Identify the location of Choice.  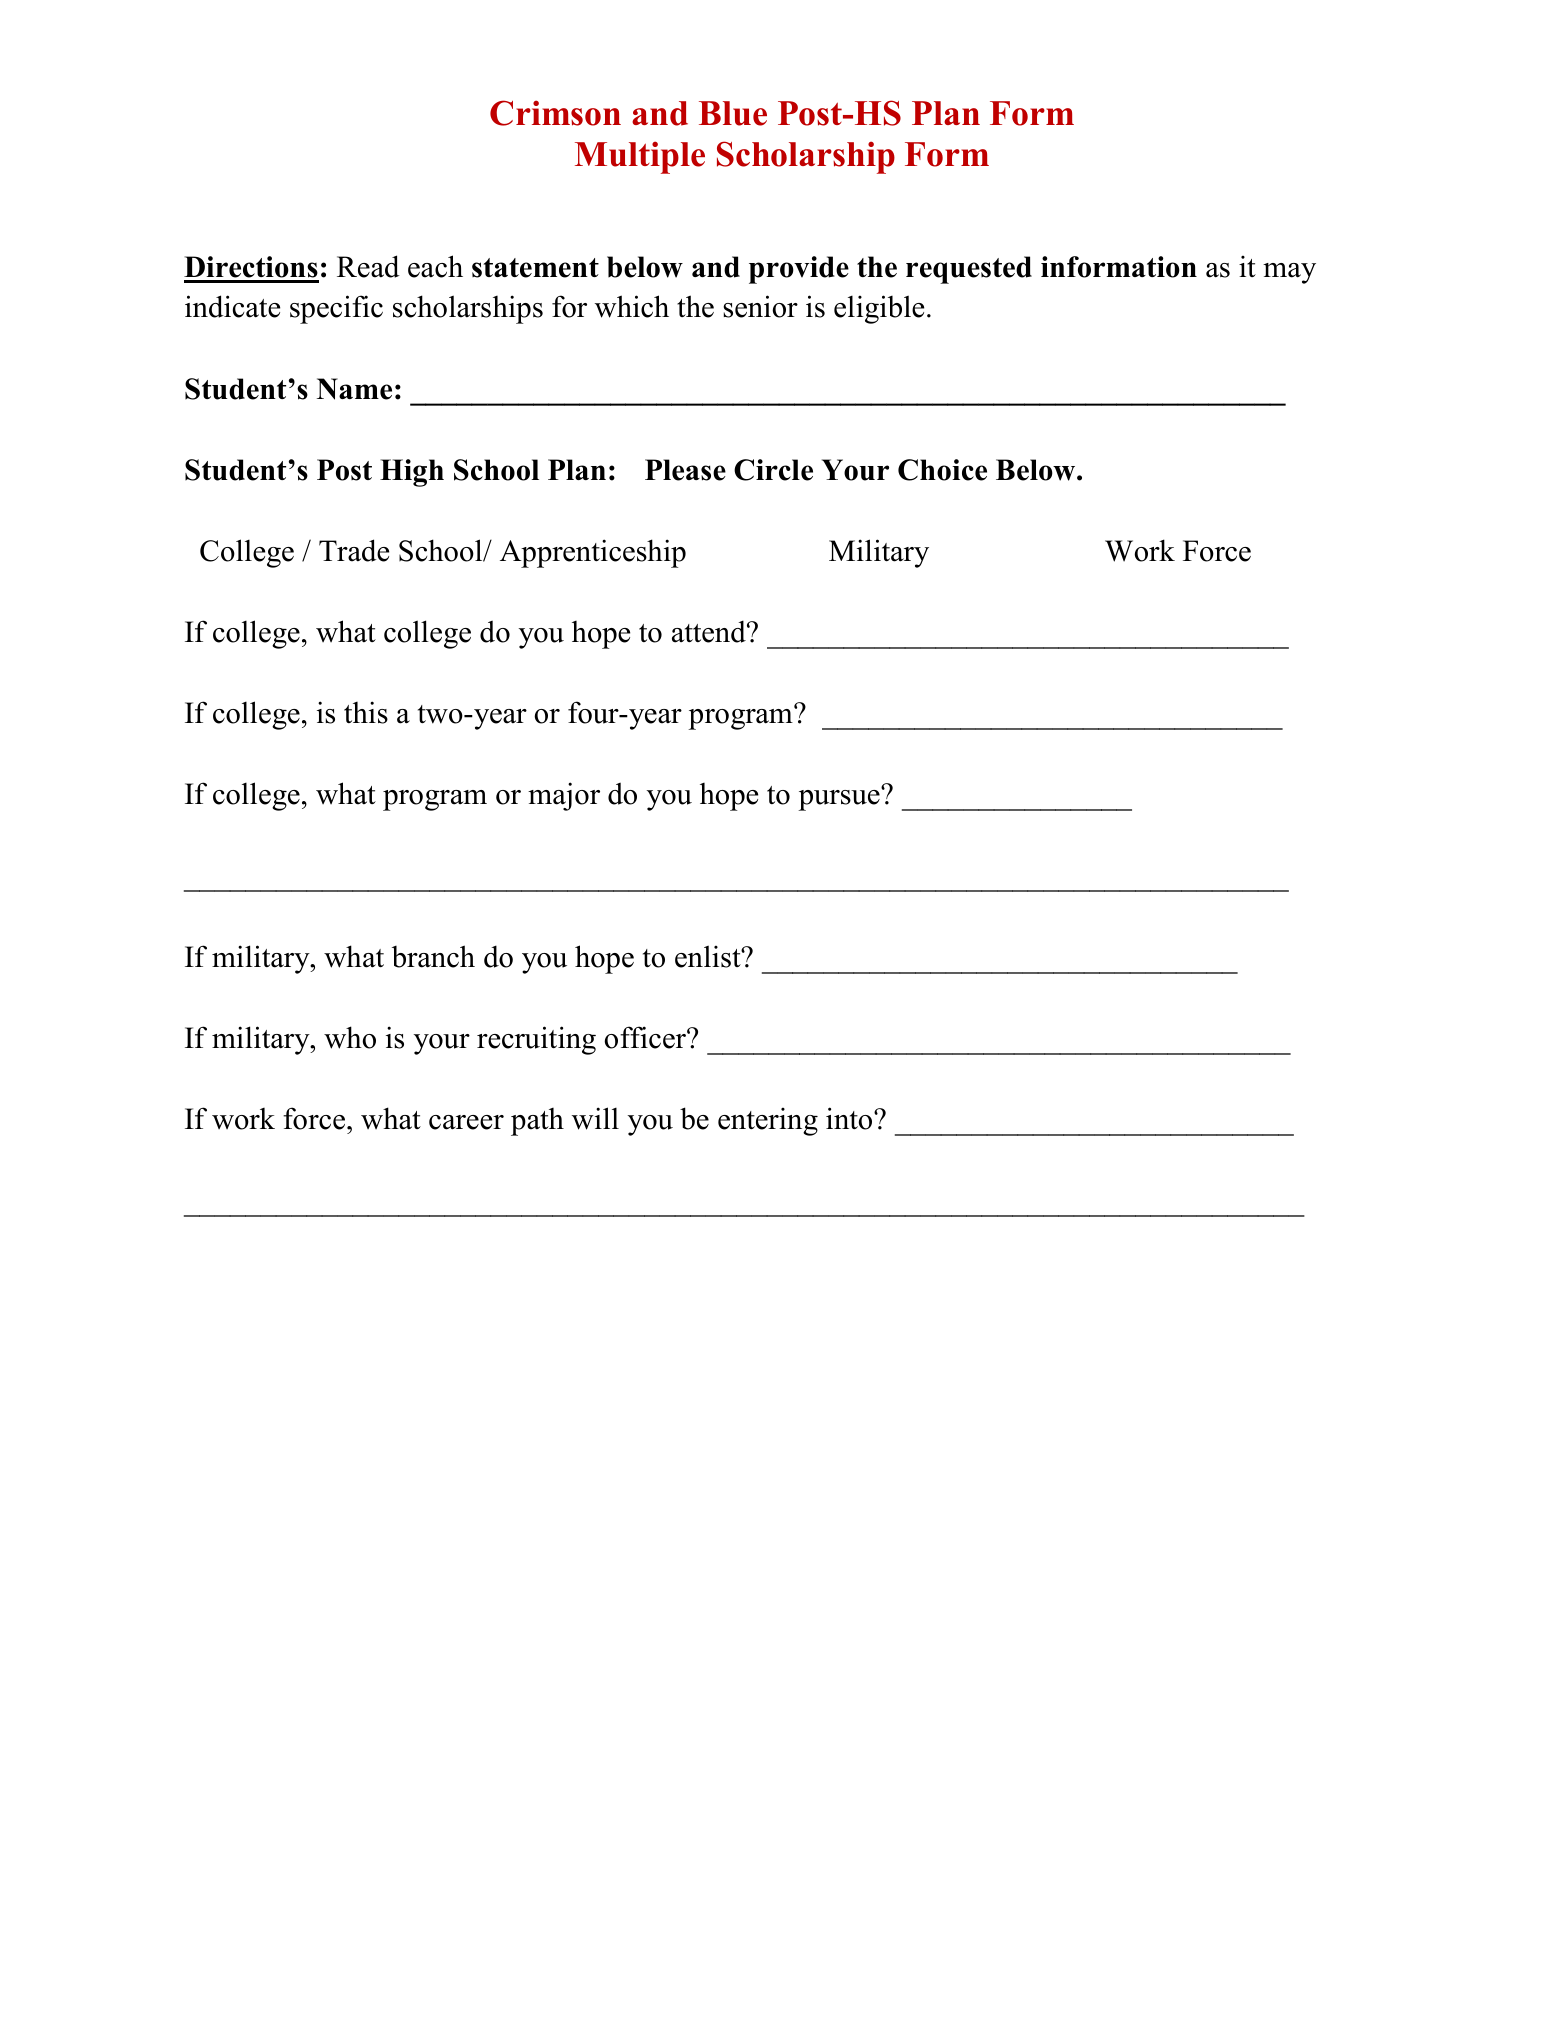
(942, 470).
